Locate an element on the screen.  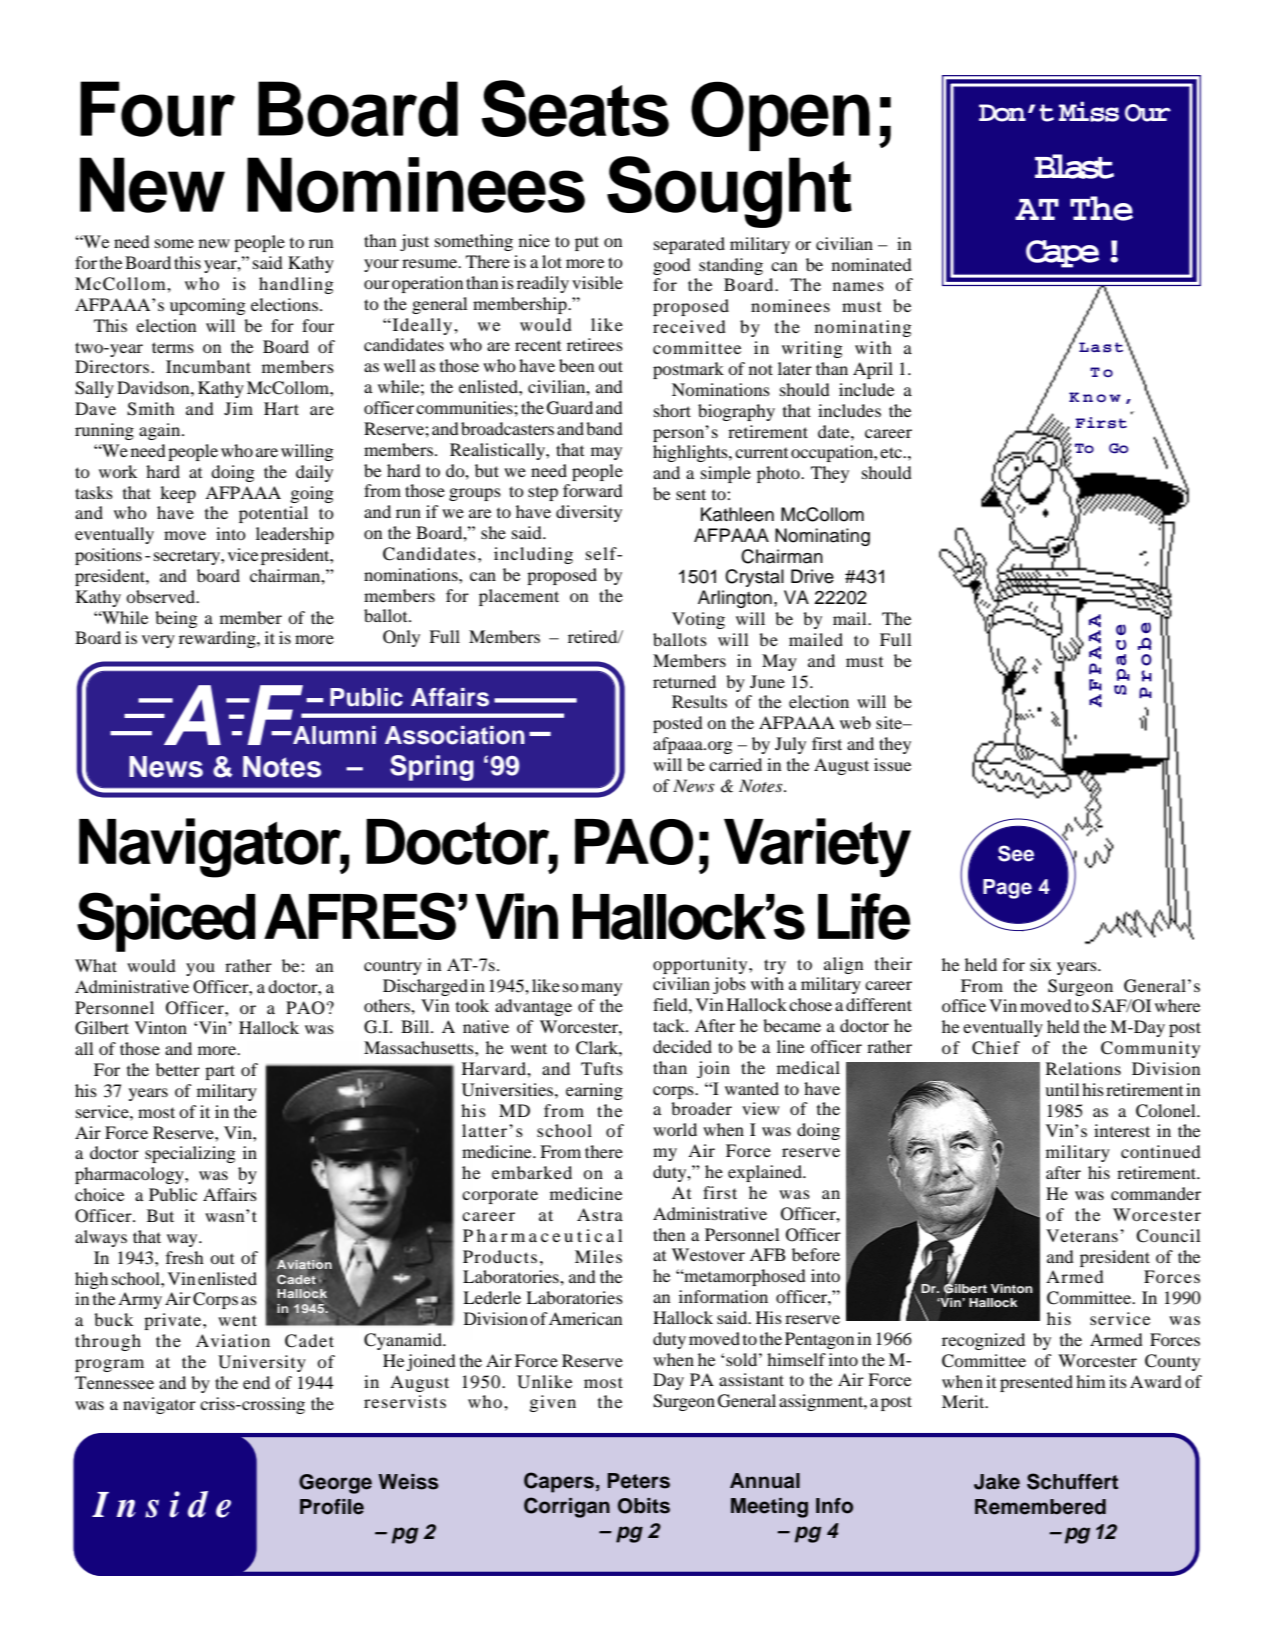
observed is located at coordinates (162, 596).
